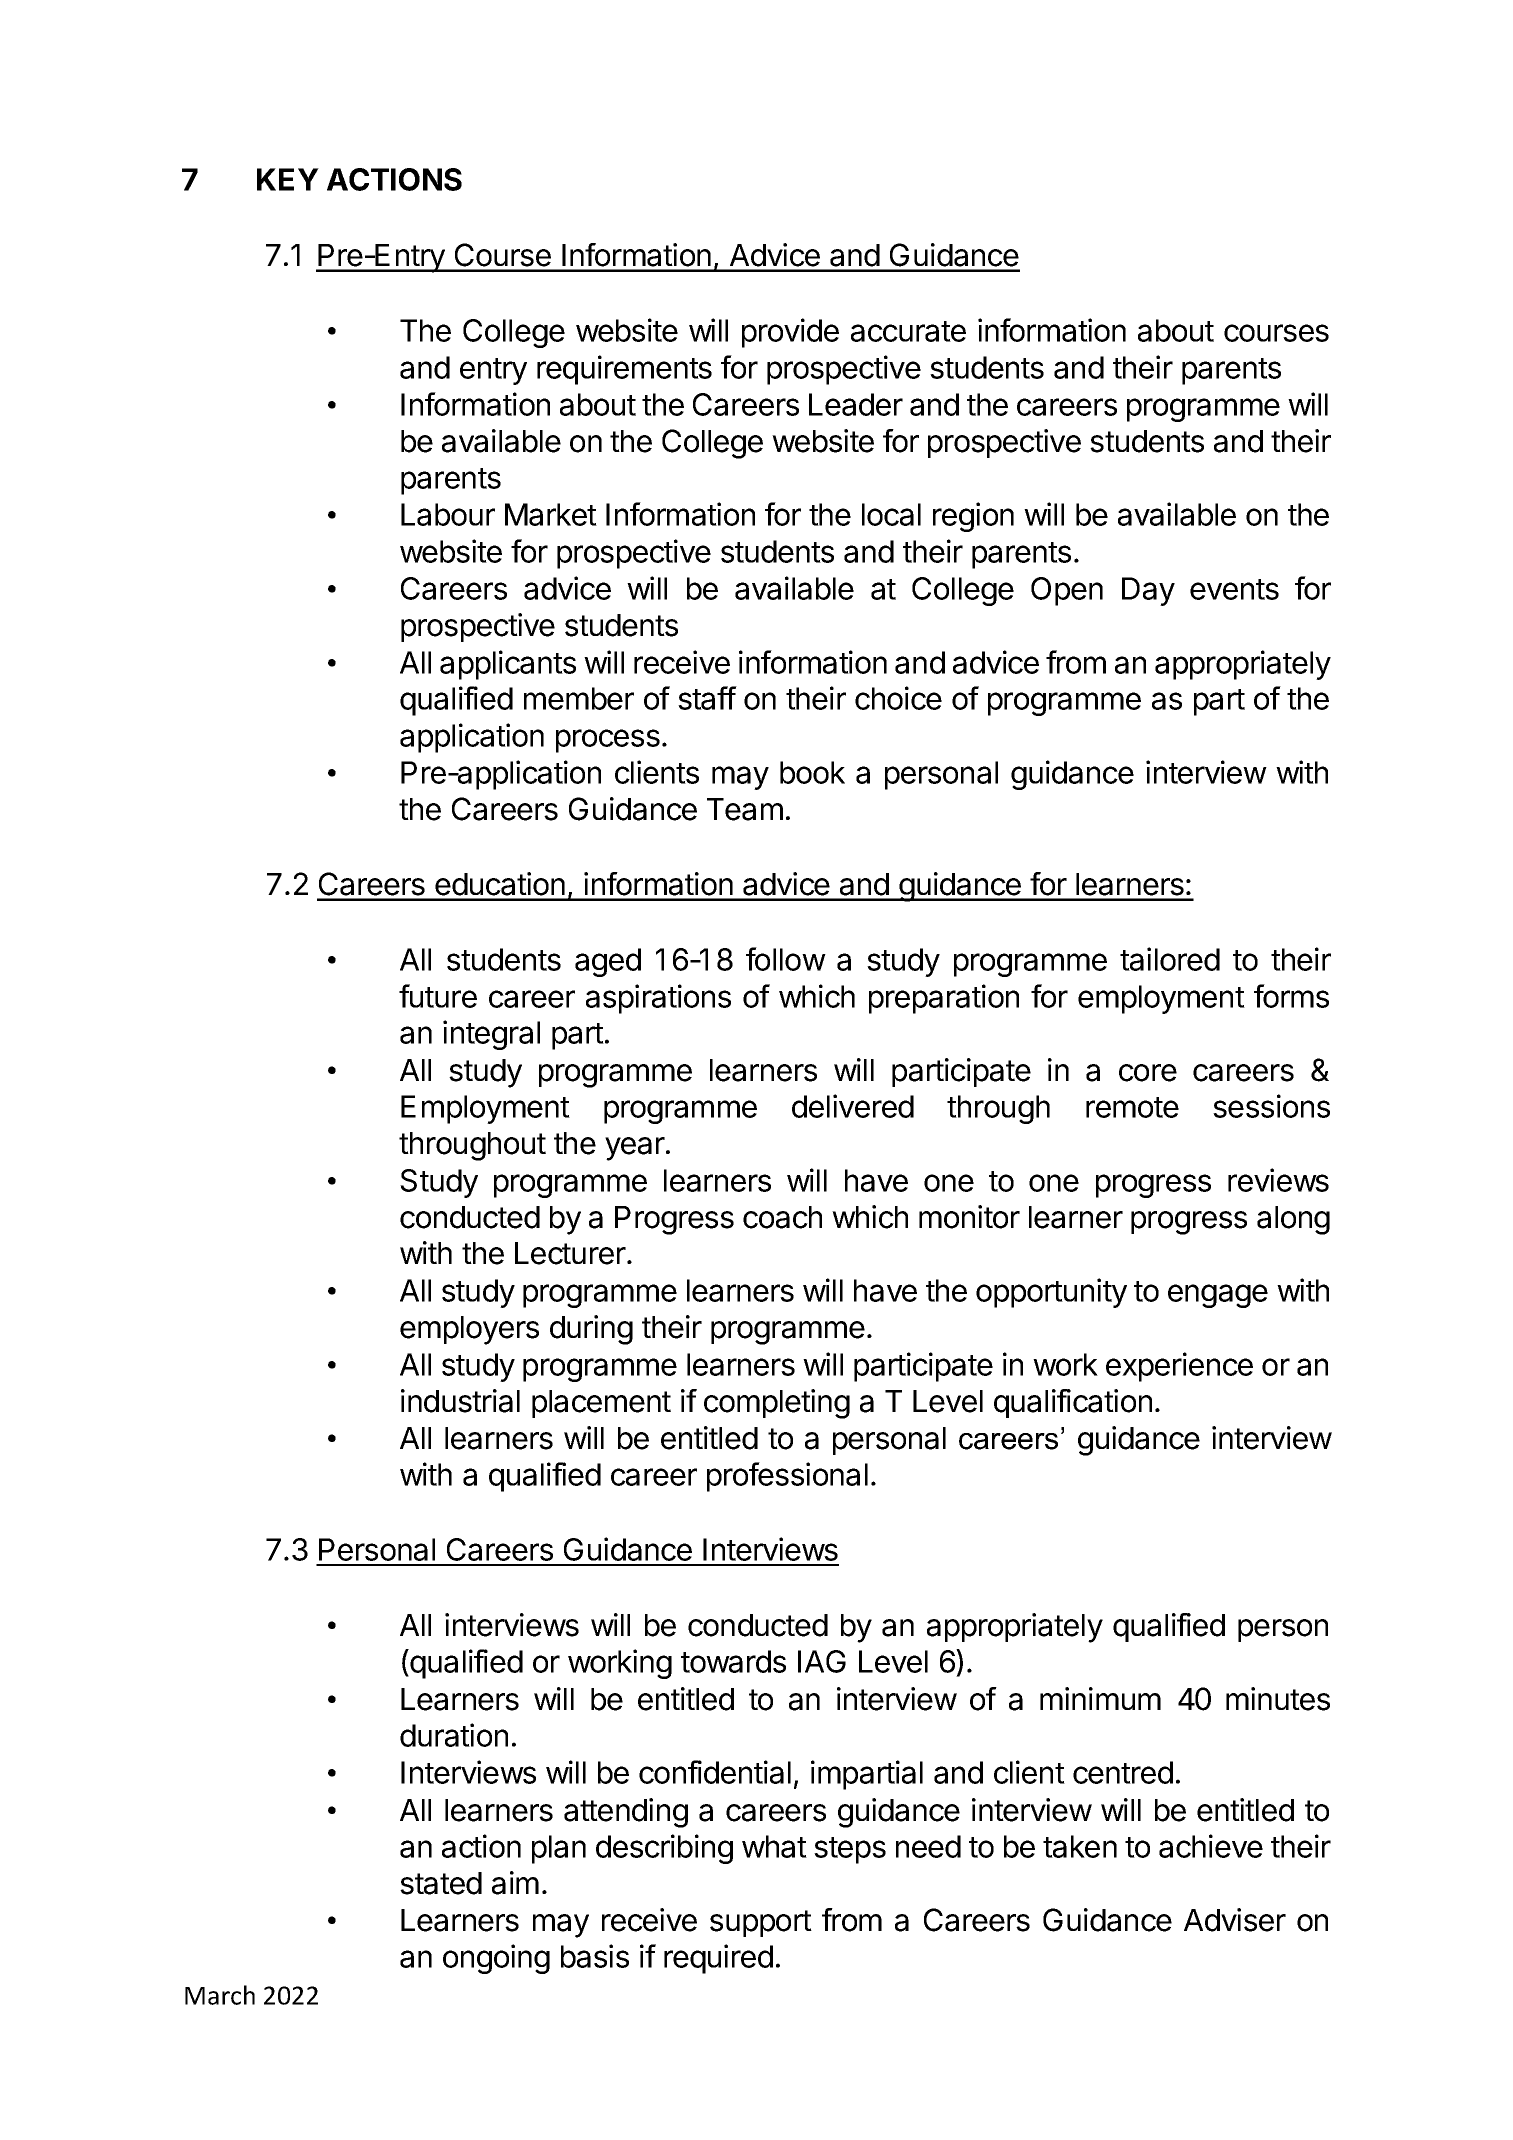 Image resolution: width=1513 pixels, height=2140 pixels. Describe the element at coordinates (288, 179) in the screenshot. I see `KEY` at that location.
